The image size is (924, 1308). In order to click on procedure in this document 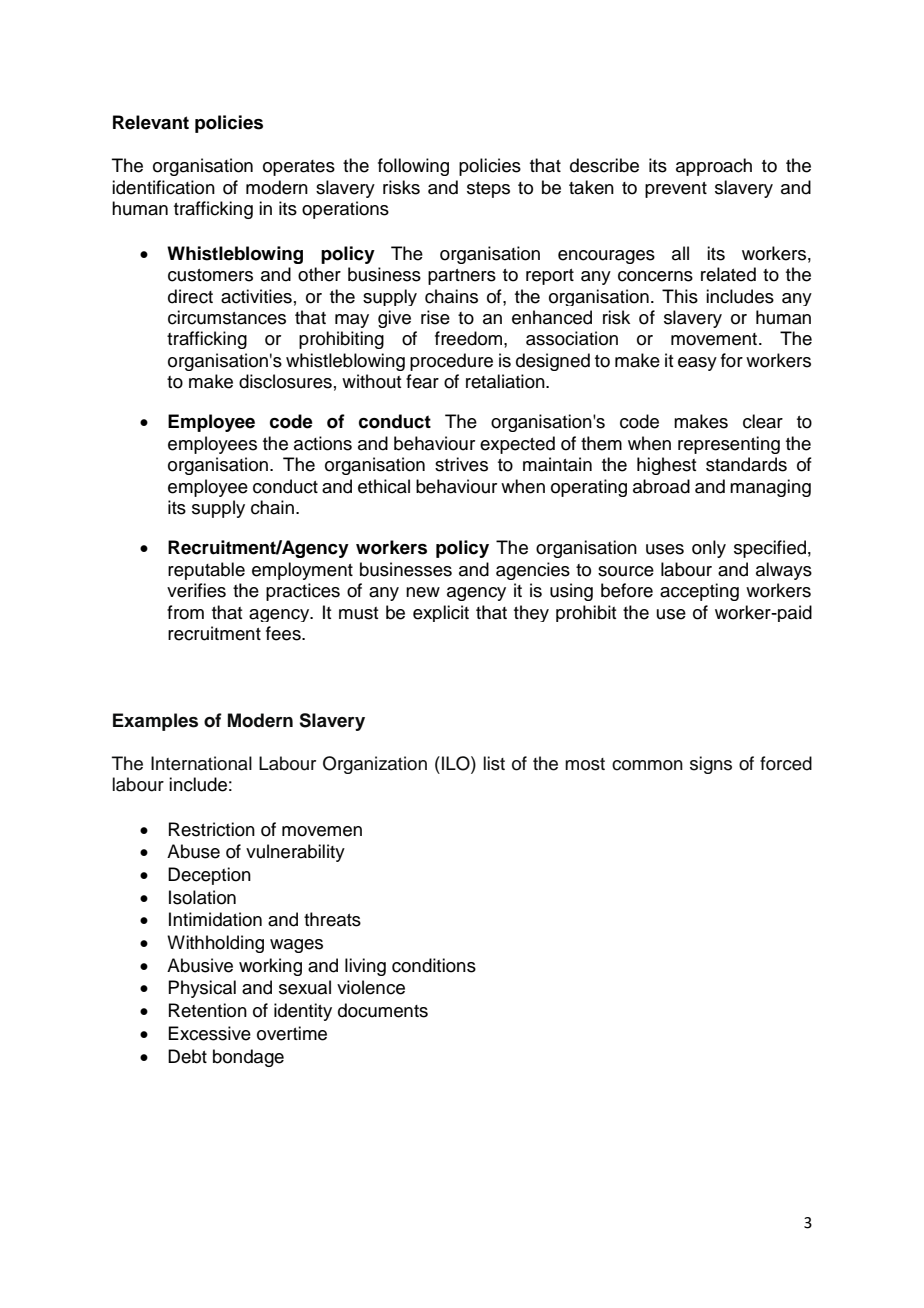, I will do `click(451, 362)`.
